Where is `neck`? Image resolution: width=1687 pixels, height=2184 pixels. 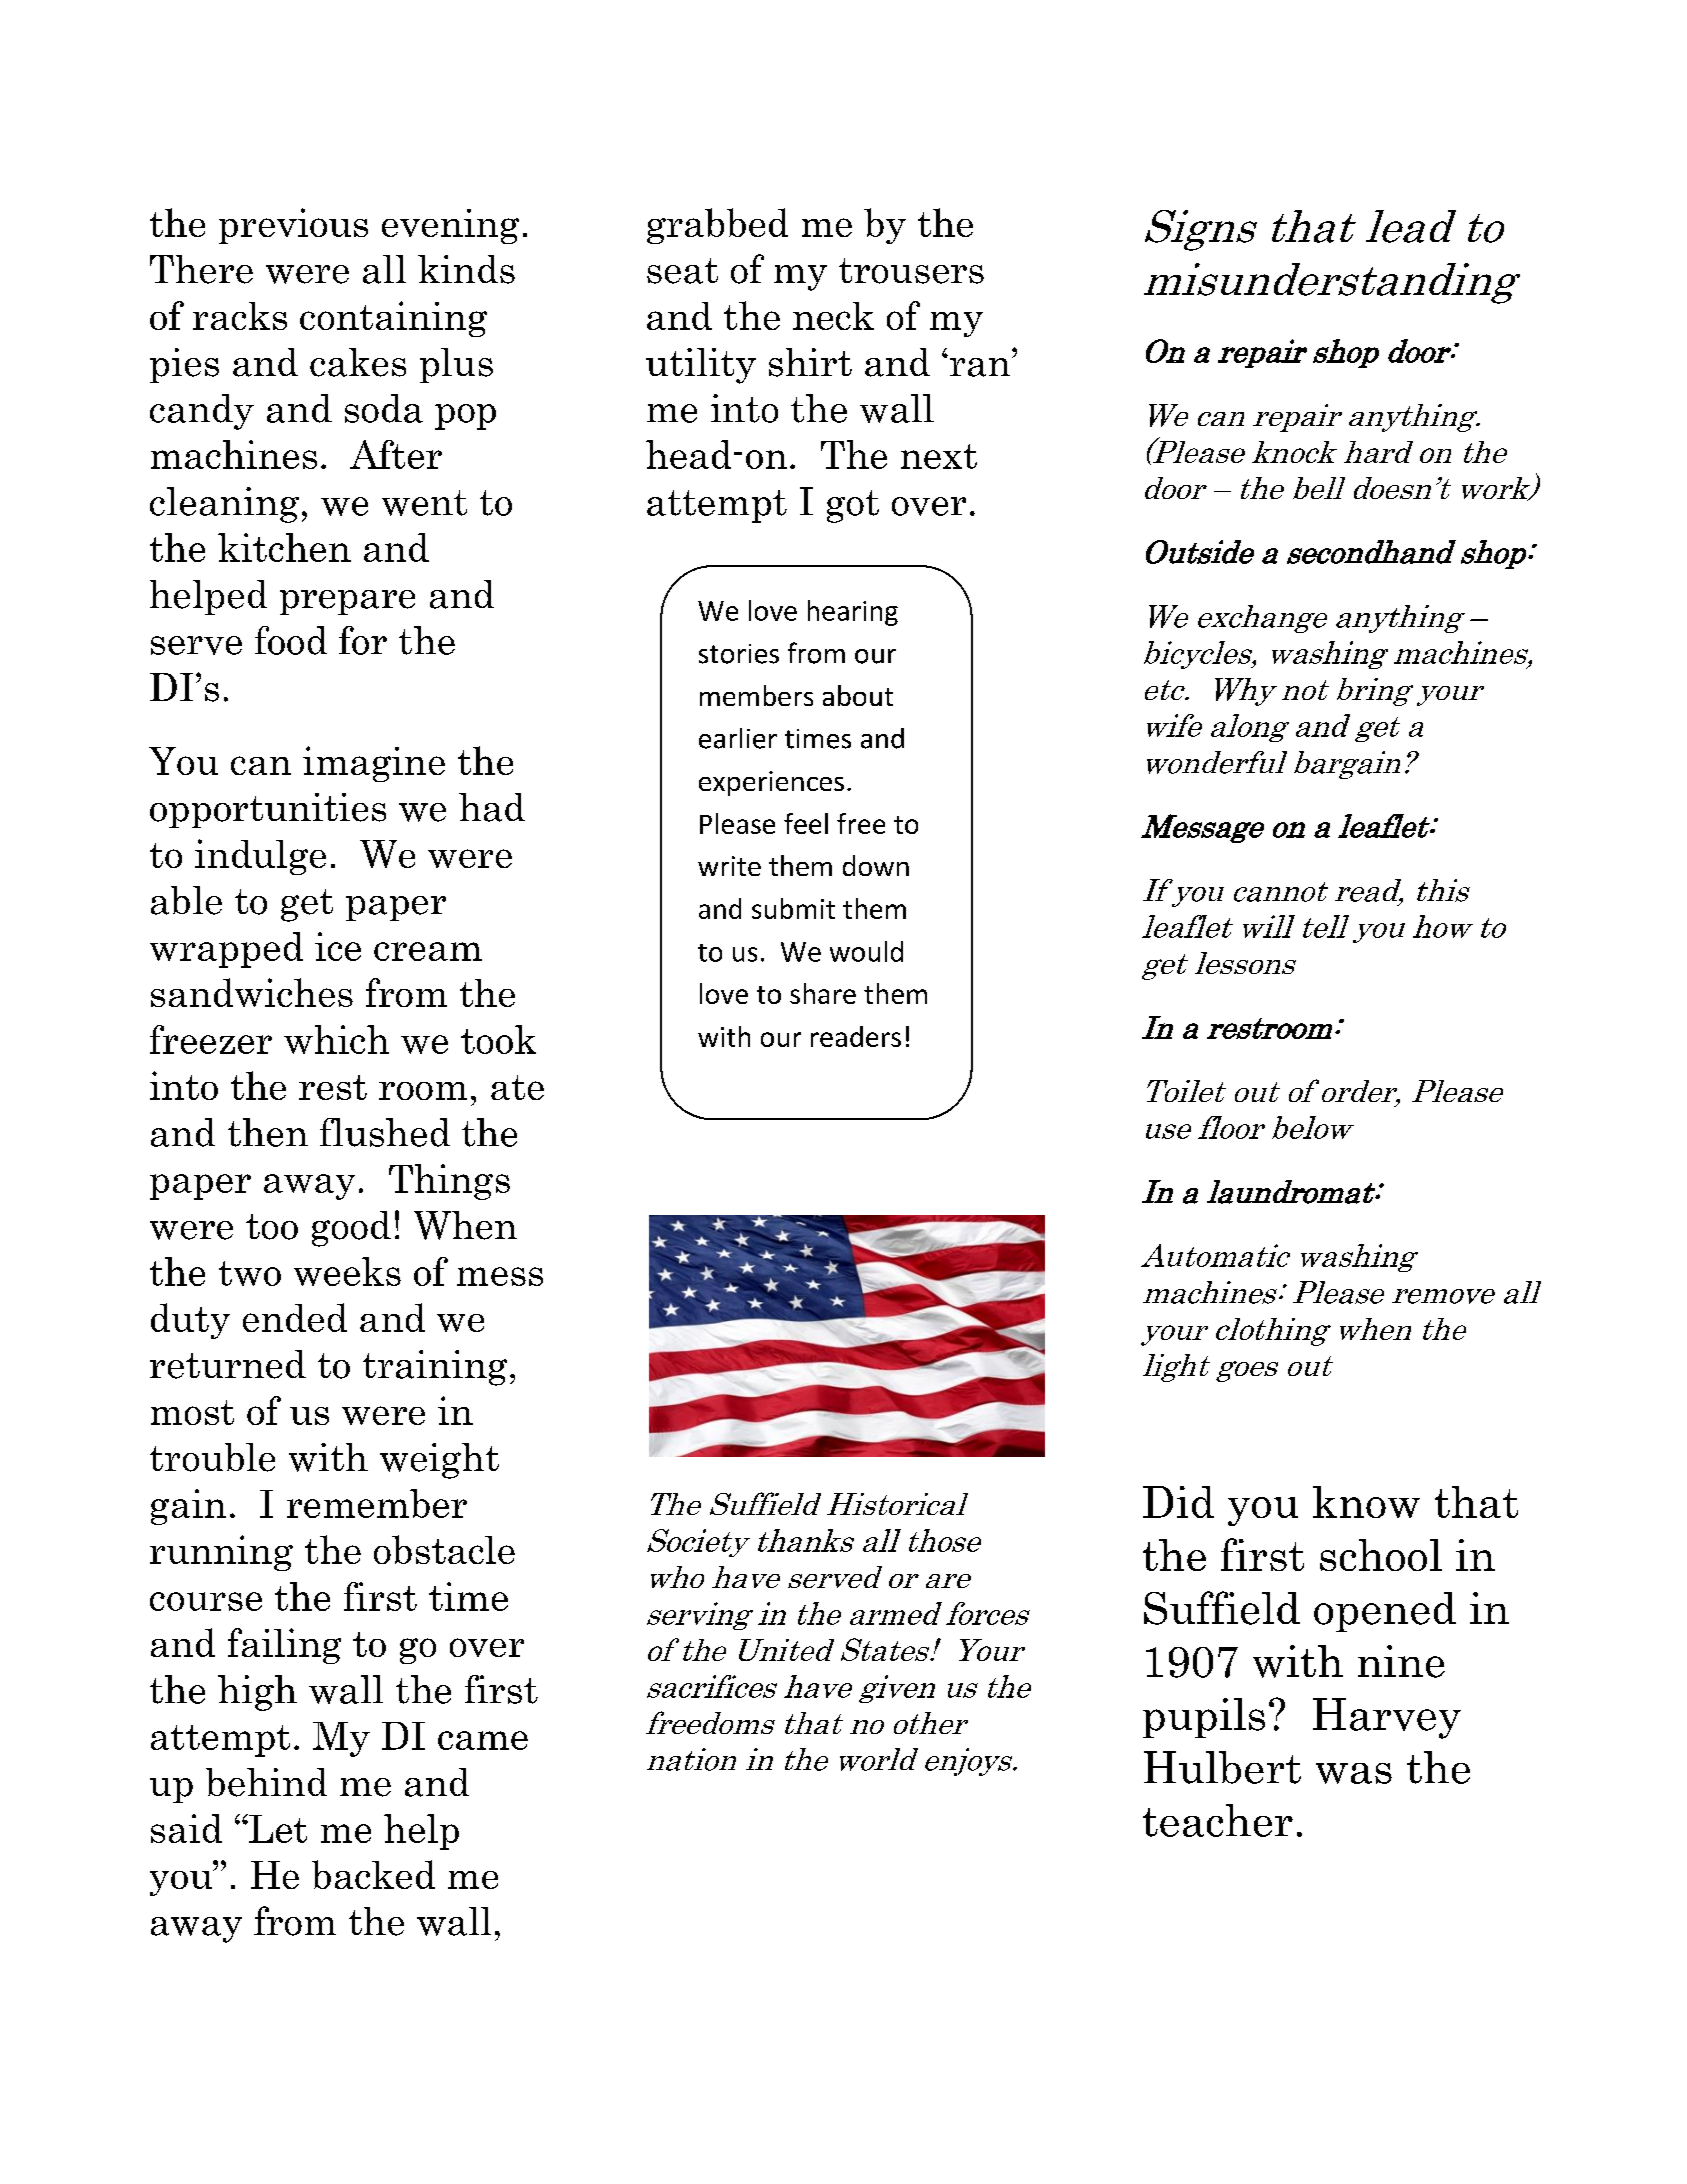 neck is located at coordinates (833, 316).
